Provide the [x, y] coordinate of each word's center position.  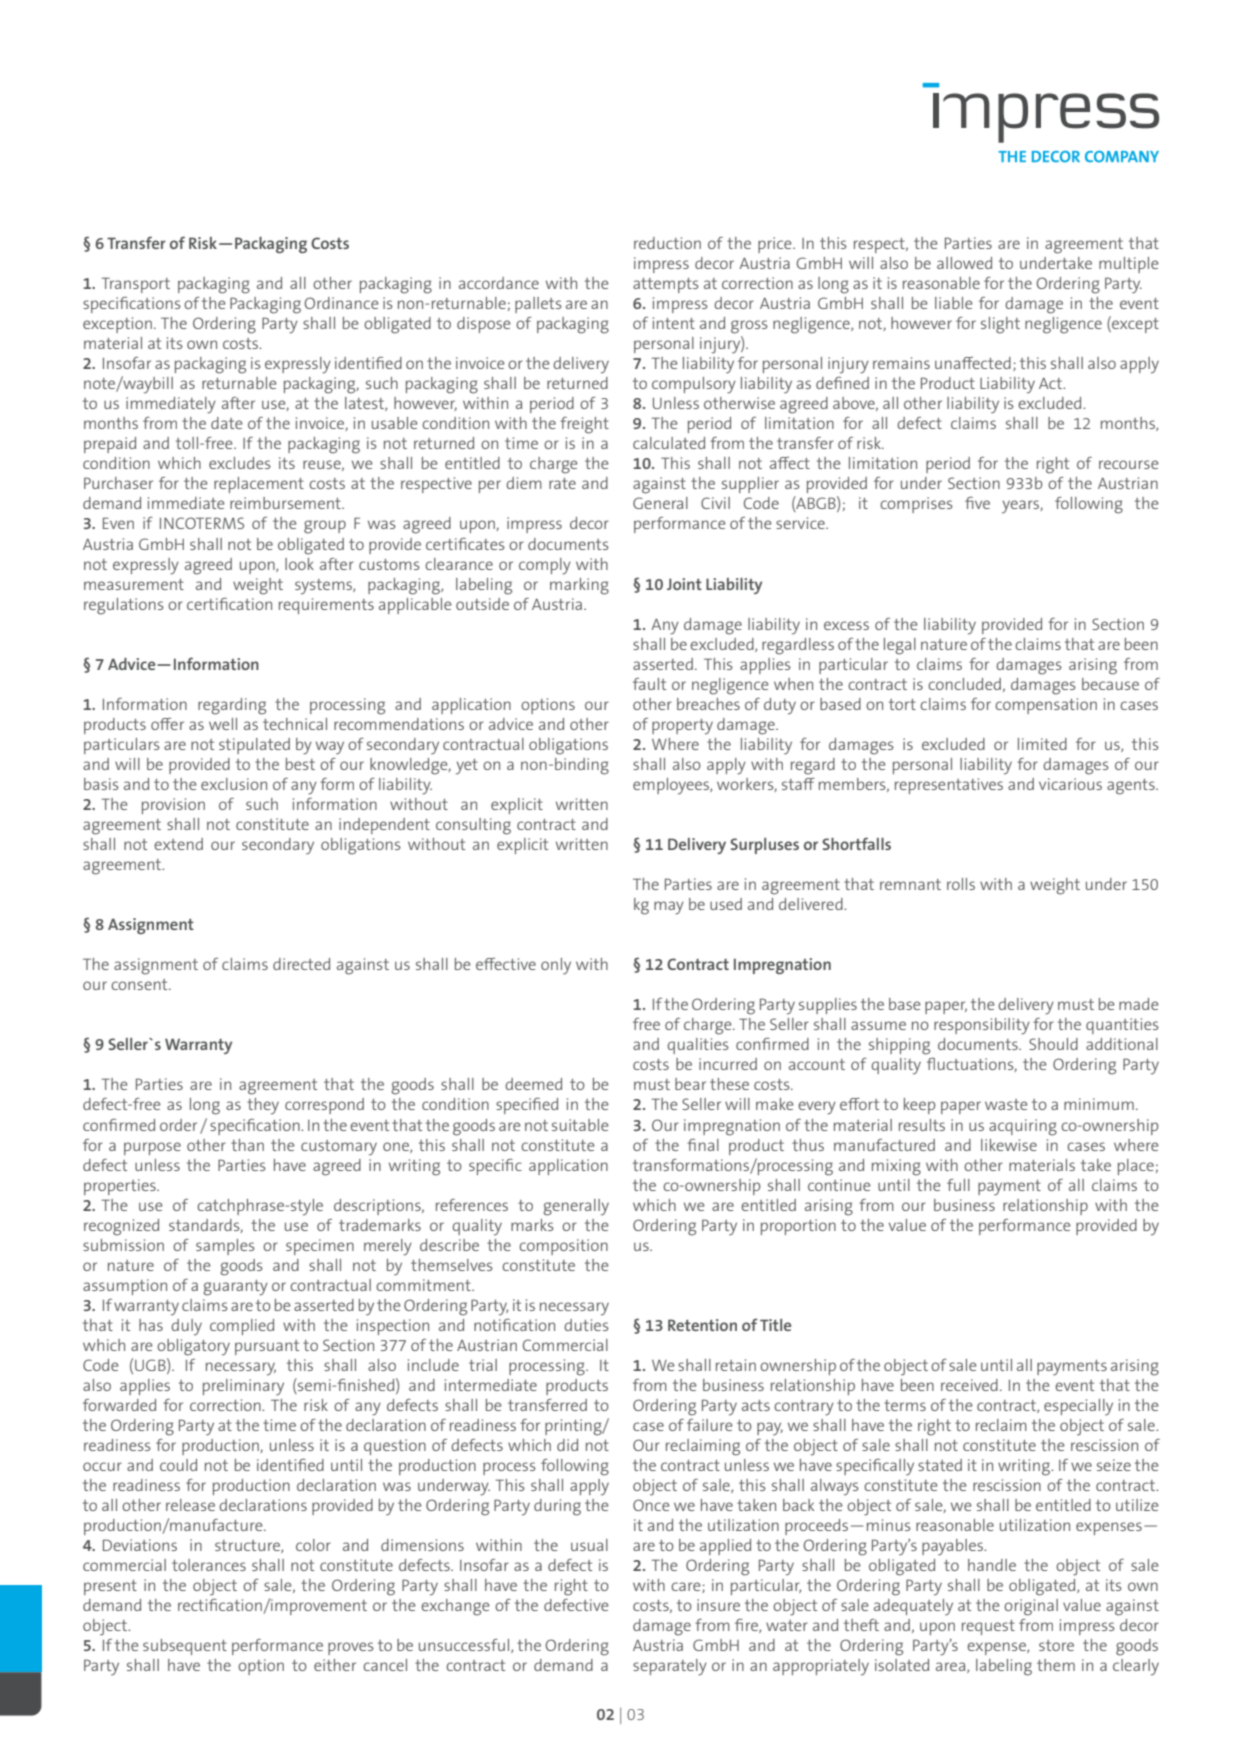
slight [1000, 325]
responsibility [982, 1026]
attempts [666, 285]
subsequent [185, 1647]
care [687, 1587]
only [556, 966]
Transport [136, 285]
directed [301, 964]
